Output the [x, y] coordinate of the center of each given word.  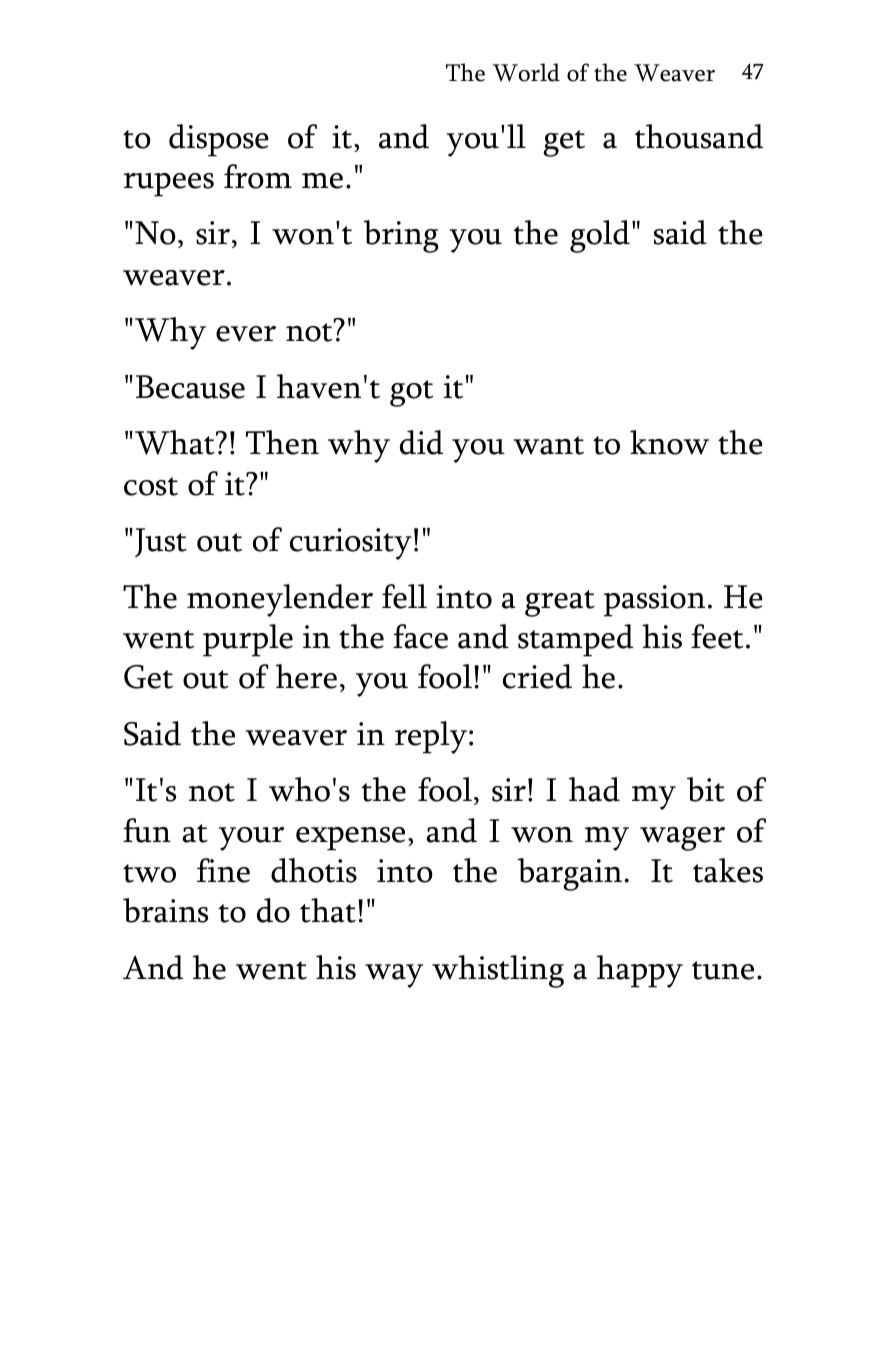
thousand [699, 136]
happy [640, 971]
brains [165, 910]
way [394, 976]
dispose [219, 140]
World [526, 72]
